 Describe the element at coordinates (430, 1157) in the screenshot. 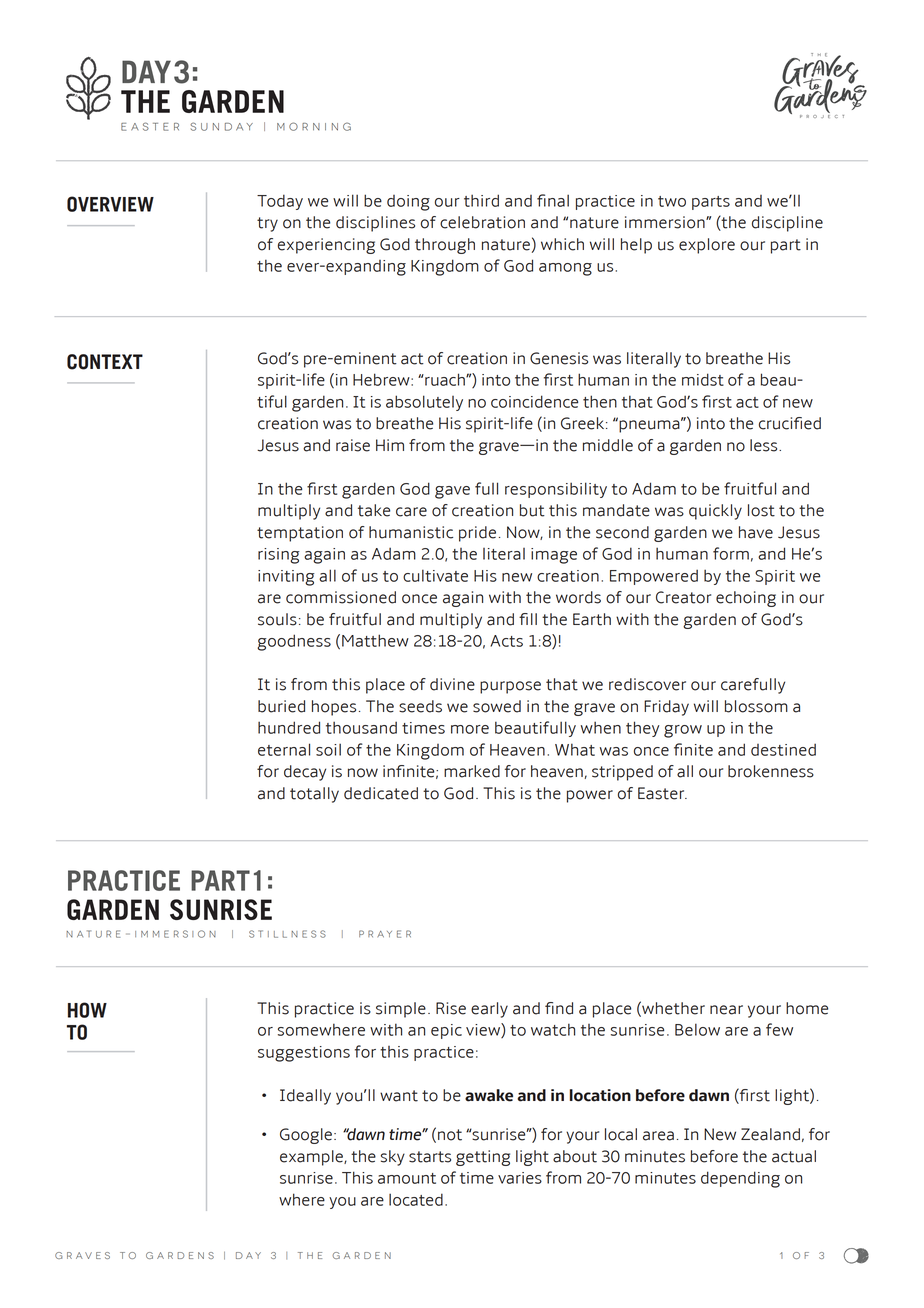

I see `starts` at that location.
